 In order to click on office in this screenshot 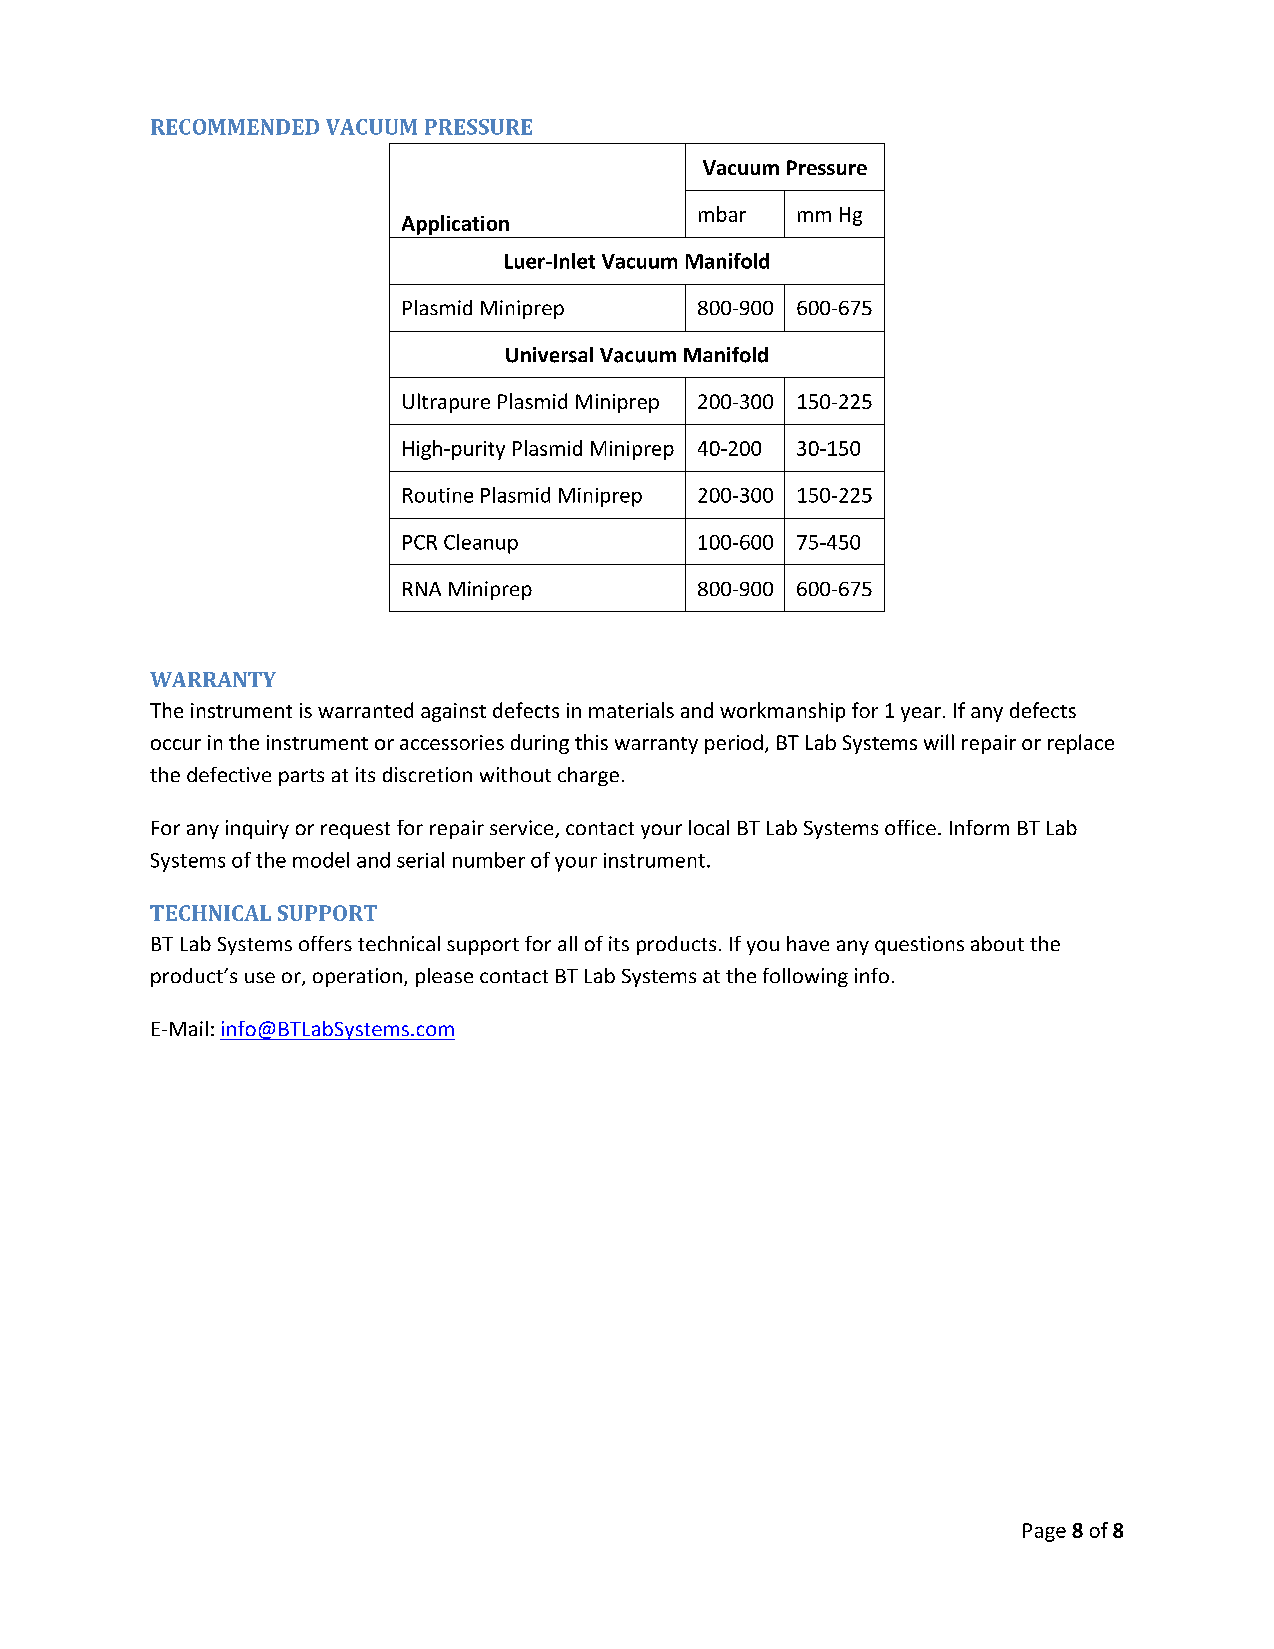, I will do `click(910, 827)`.
